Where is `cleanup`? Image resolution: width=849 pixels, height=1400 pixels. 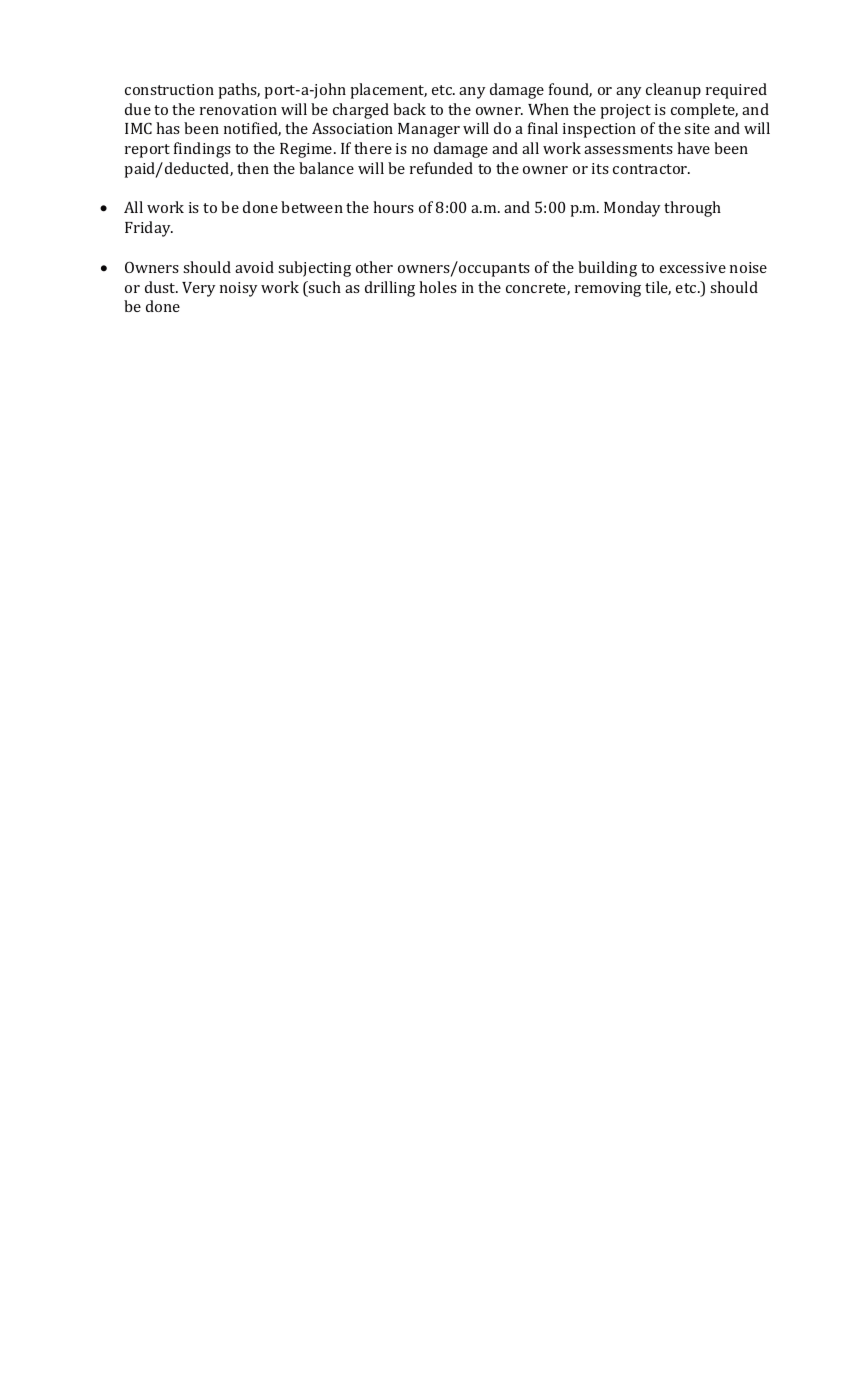 cleanup is located at coordinates (673, 91).
